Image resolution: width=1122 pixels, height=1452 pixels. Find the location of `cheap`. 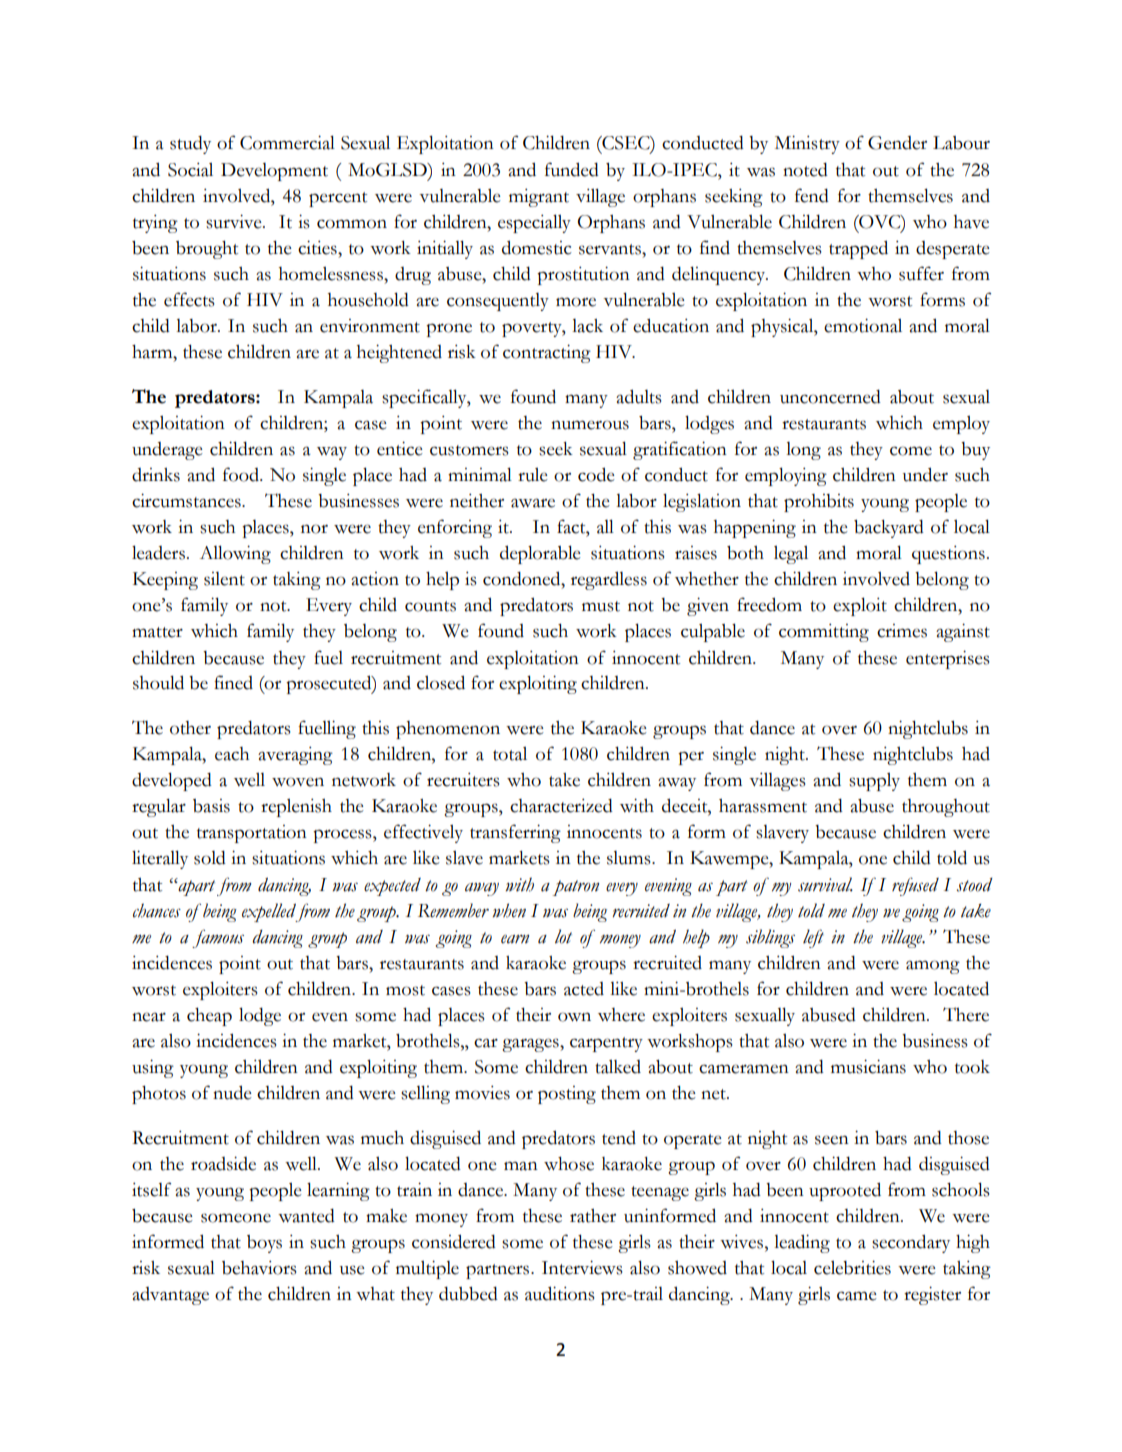

cheap is located at coordinates (209, 1017).
